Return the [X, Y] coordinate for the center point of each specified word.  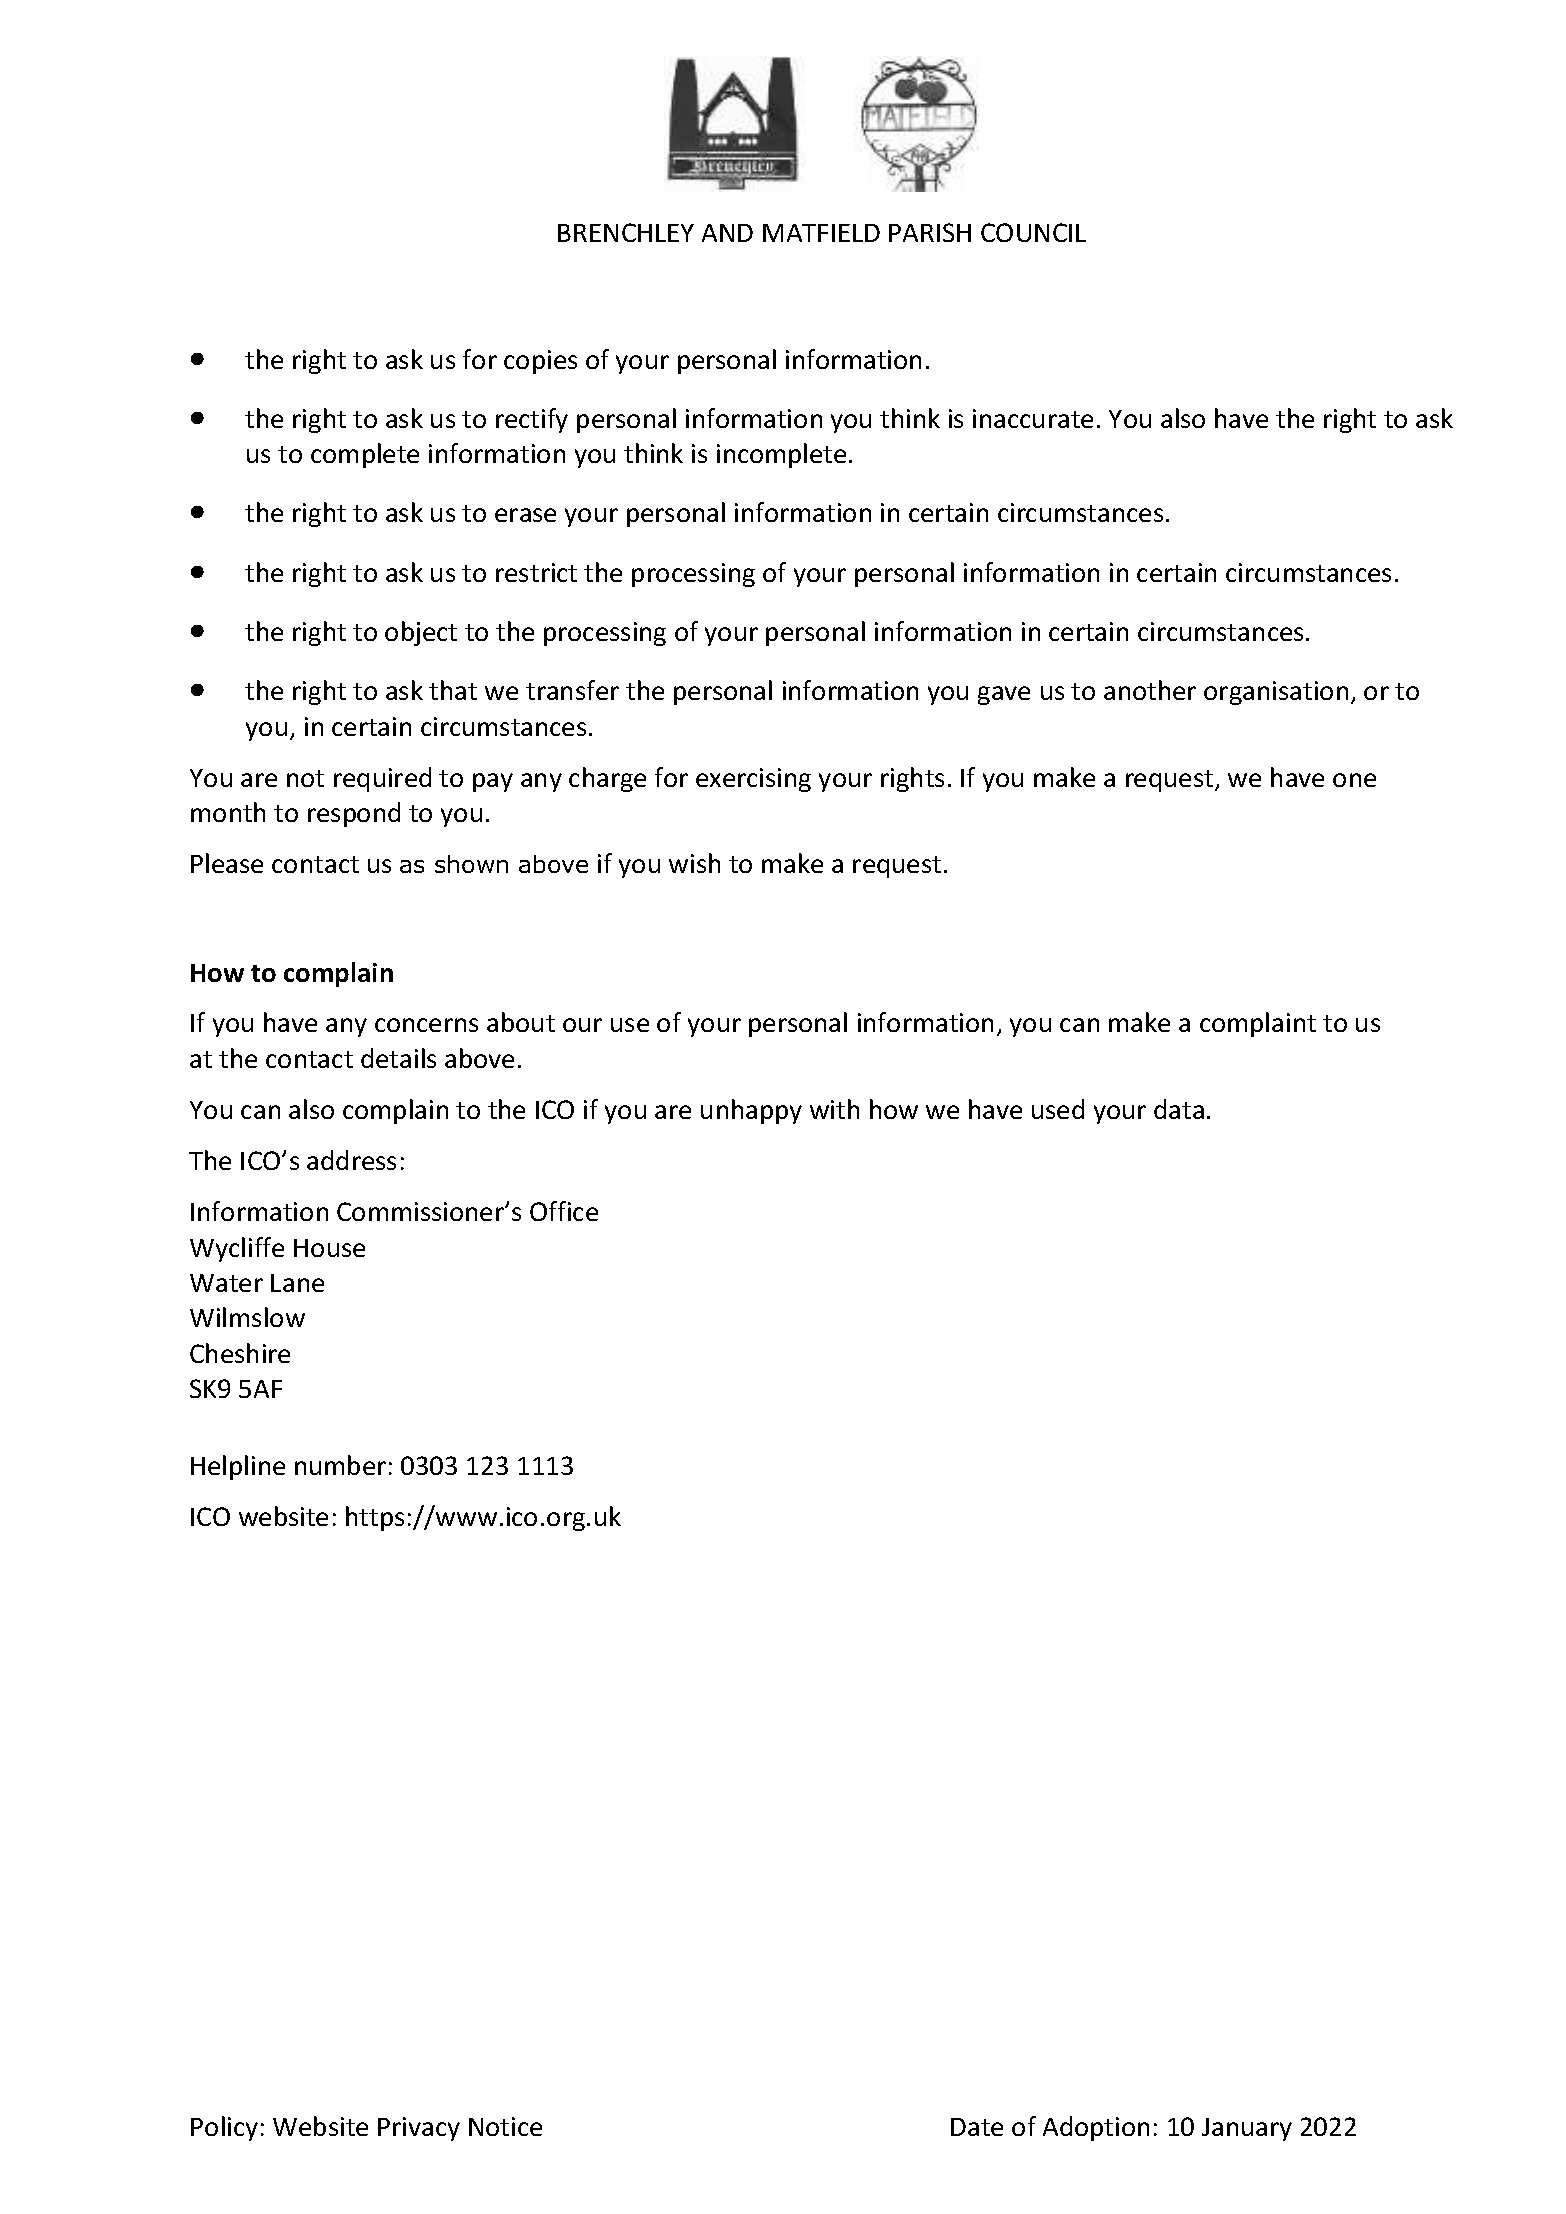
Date [977, 2127]
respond [354, 814]
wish [694, 863]
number [340, 1465]
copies [540, 362]
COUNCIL [1033, 232]
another [1150, 690]
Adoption [1096, 2128]
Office [564, 1211]
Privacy [419, 2129]
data [1179, 1109]
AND [727, 233]
